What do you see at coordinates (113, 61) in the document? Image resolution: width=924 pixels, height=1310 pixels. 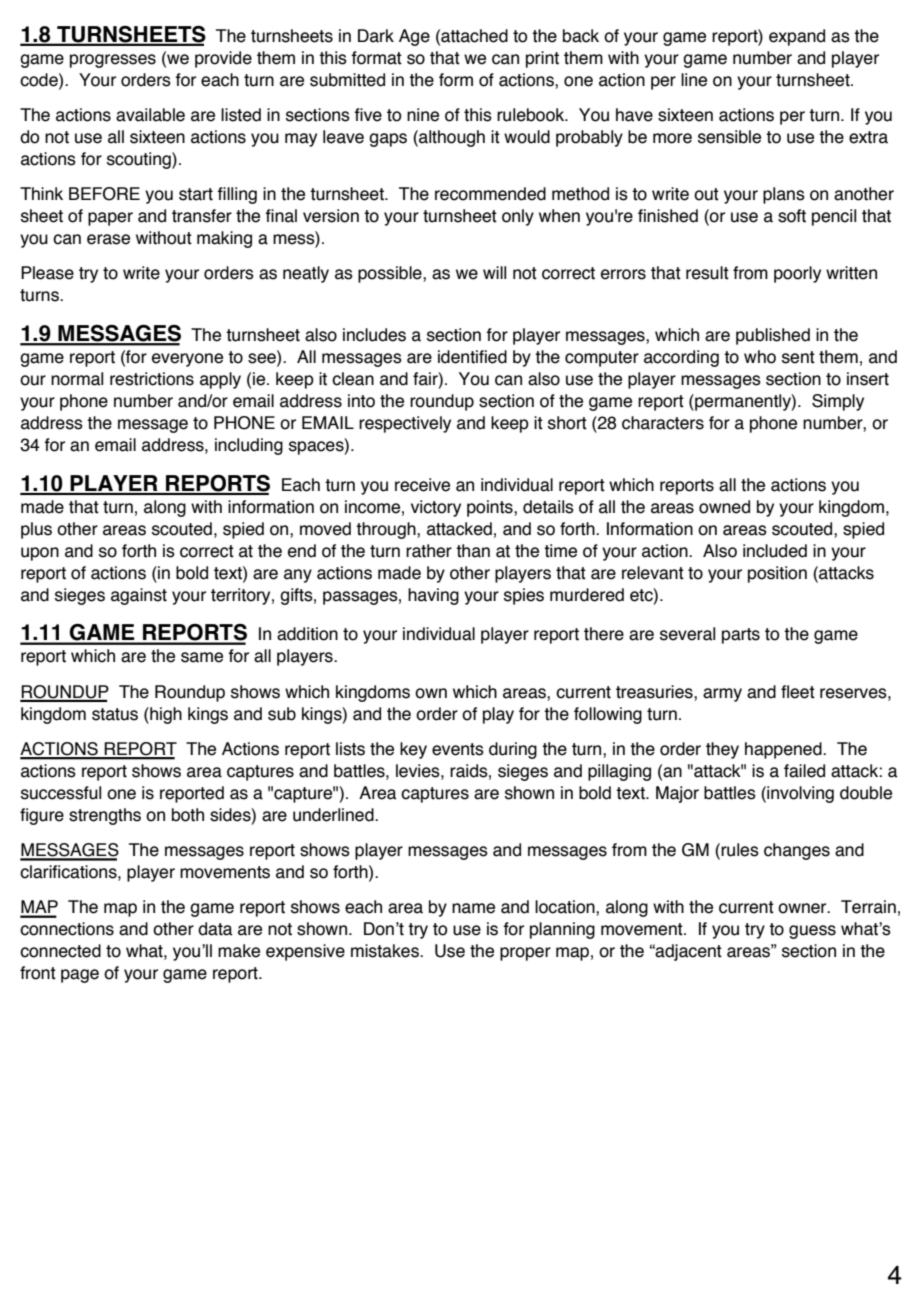 I see `progresses` at bounding box center [113, 61].
